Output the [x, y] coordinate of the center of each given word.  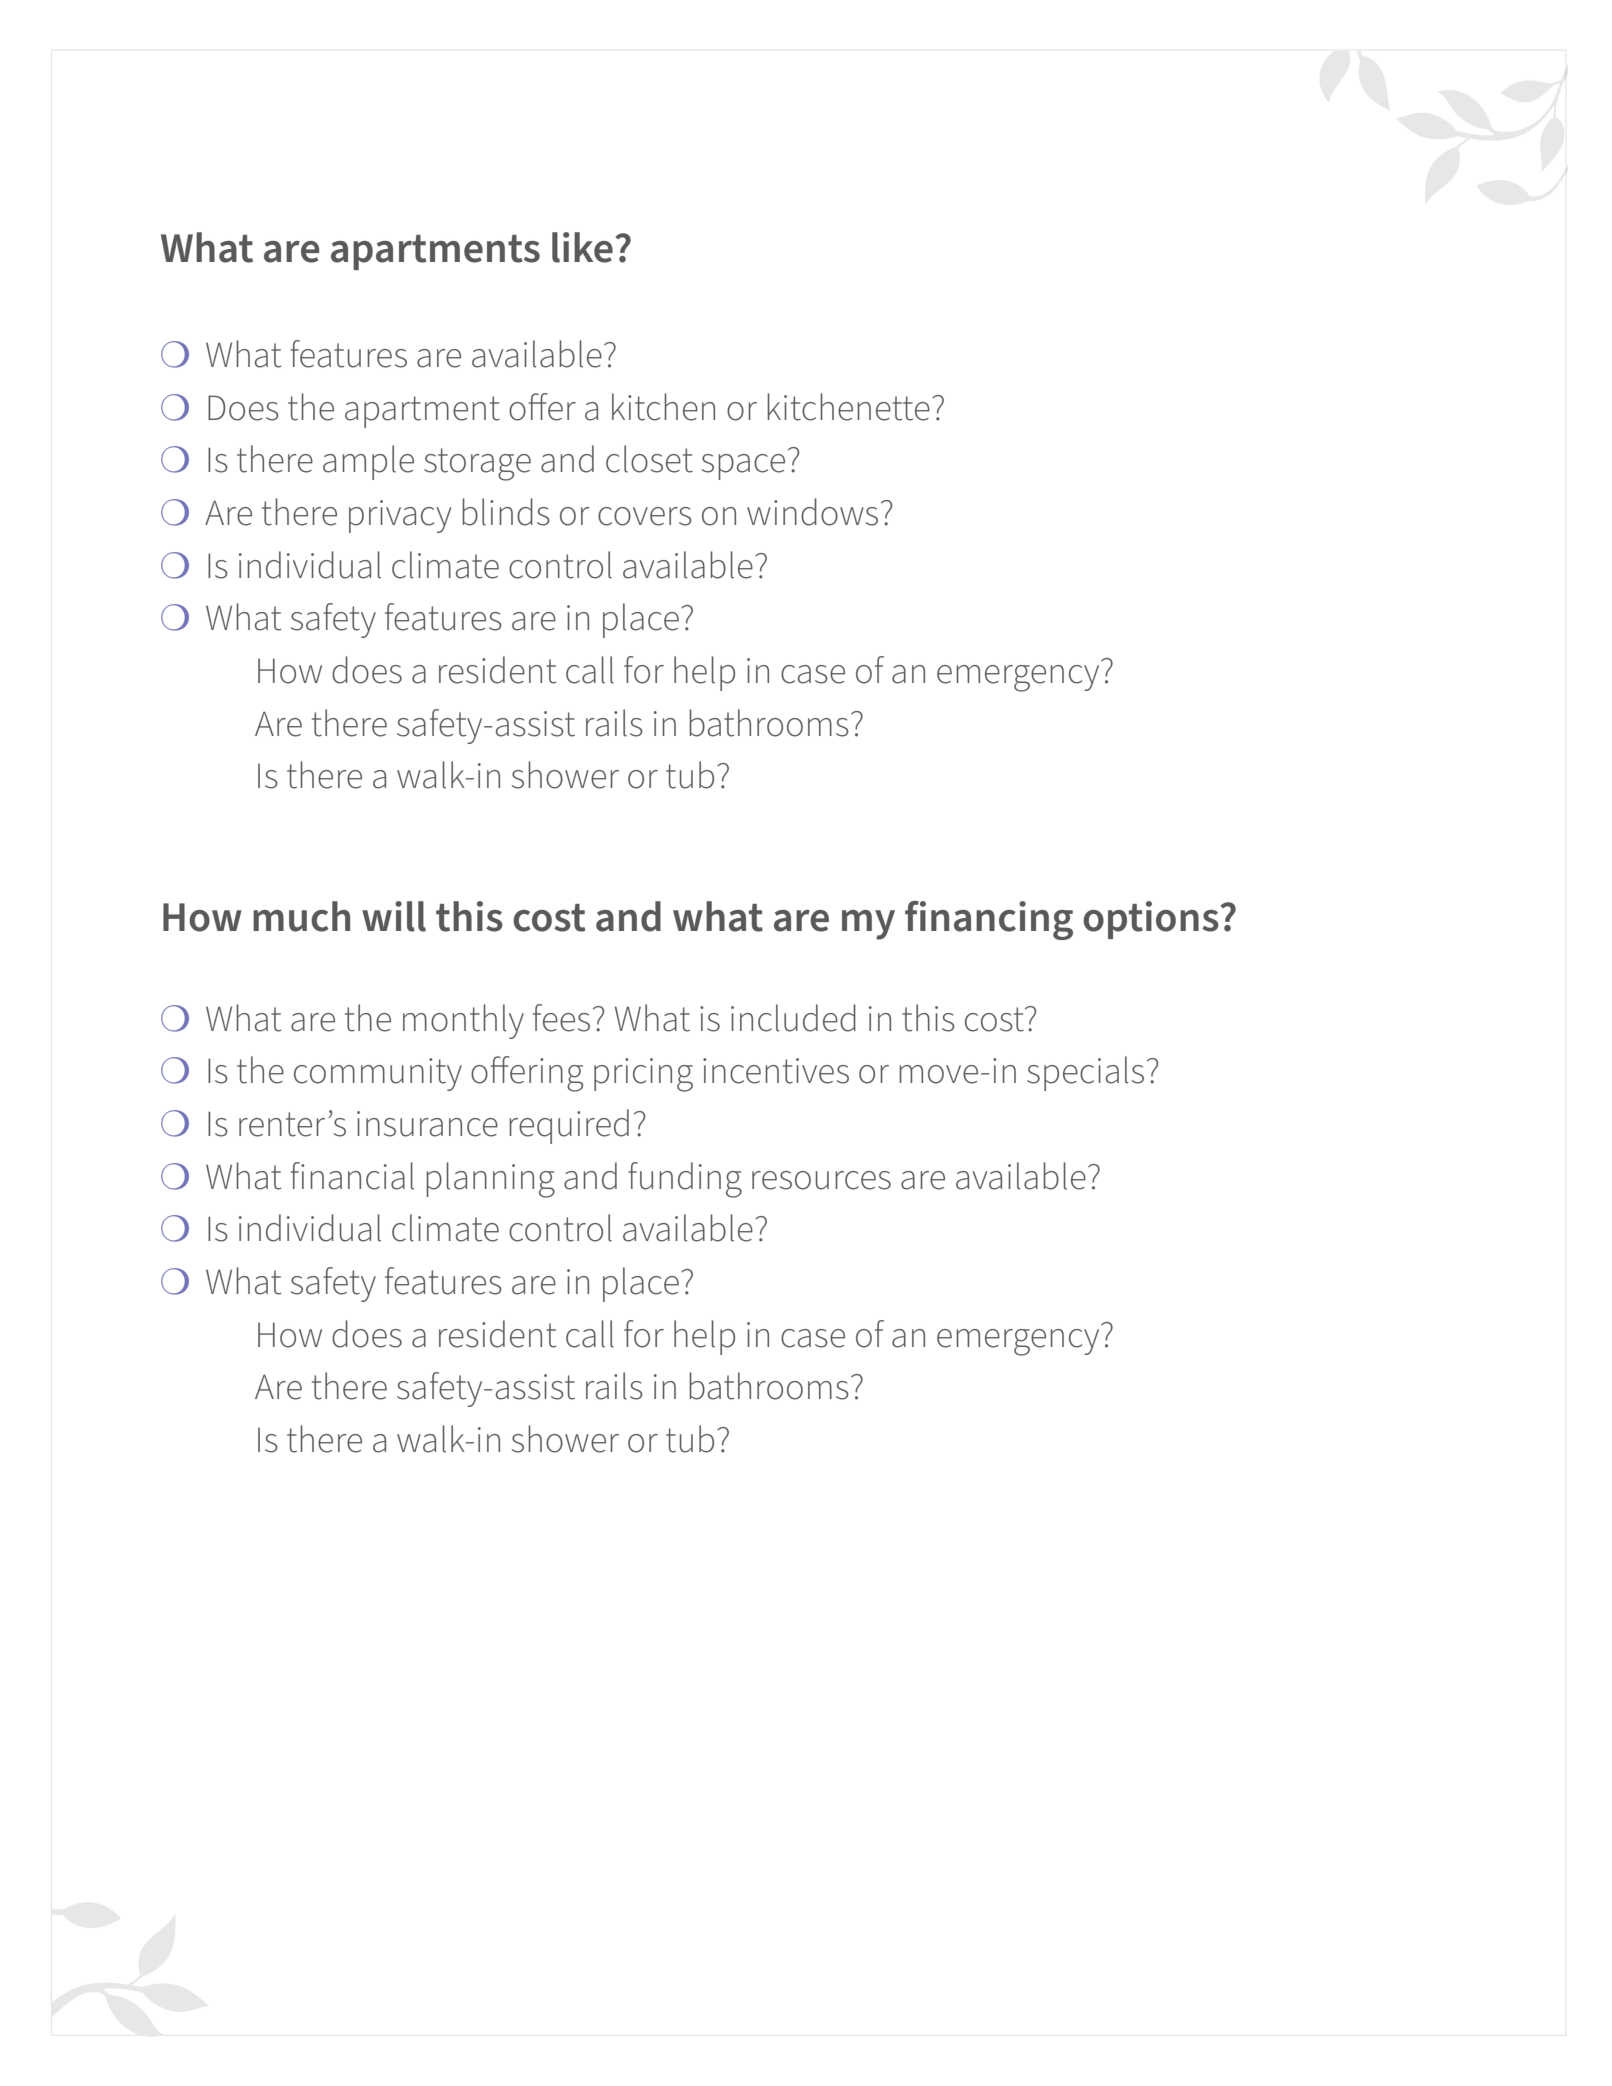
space [743, 467]
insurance [427, 1124]
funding [685, 1180]
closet [649, 459]
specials [1085, 1073]
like [582, 247]
